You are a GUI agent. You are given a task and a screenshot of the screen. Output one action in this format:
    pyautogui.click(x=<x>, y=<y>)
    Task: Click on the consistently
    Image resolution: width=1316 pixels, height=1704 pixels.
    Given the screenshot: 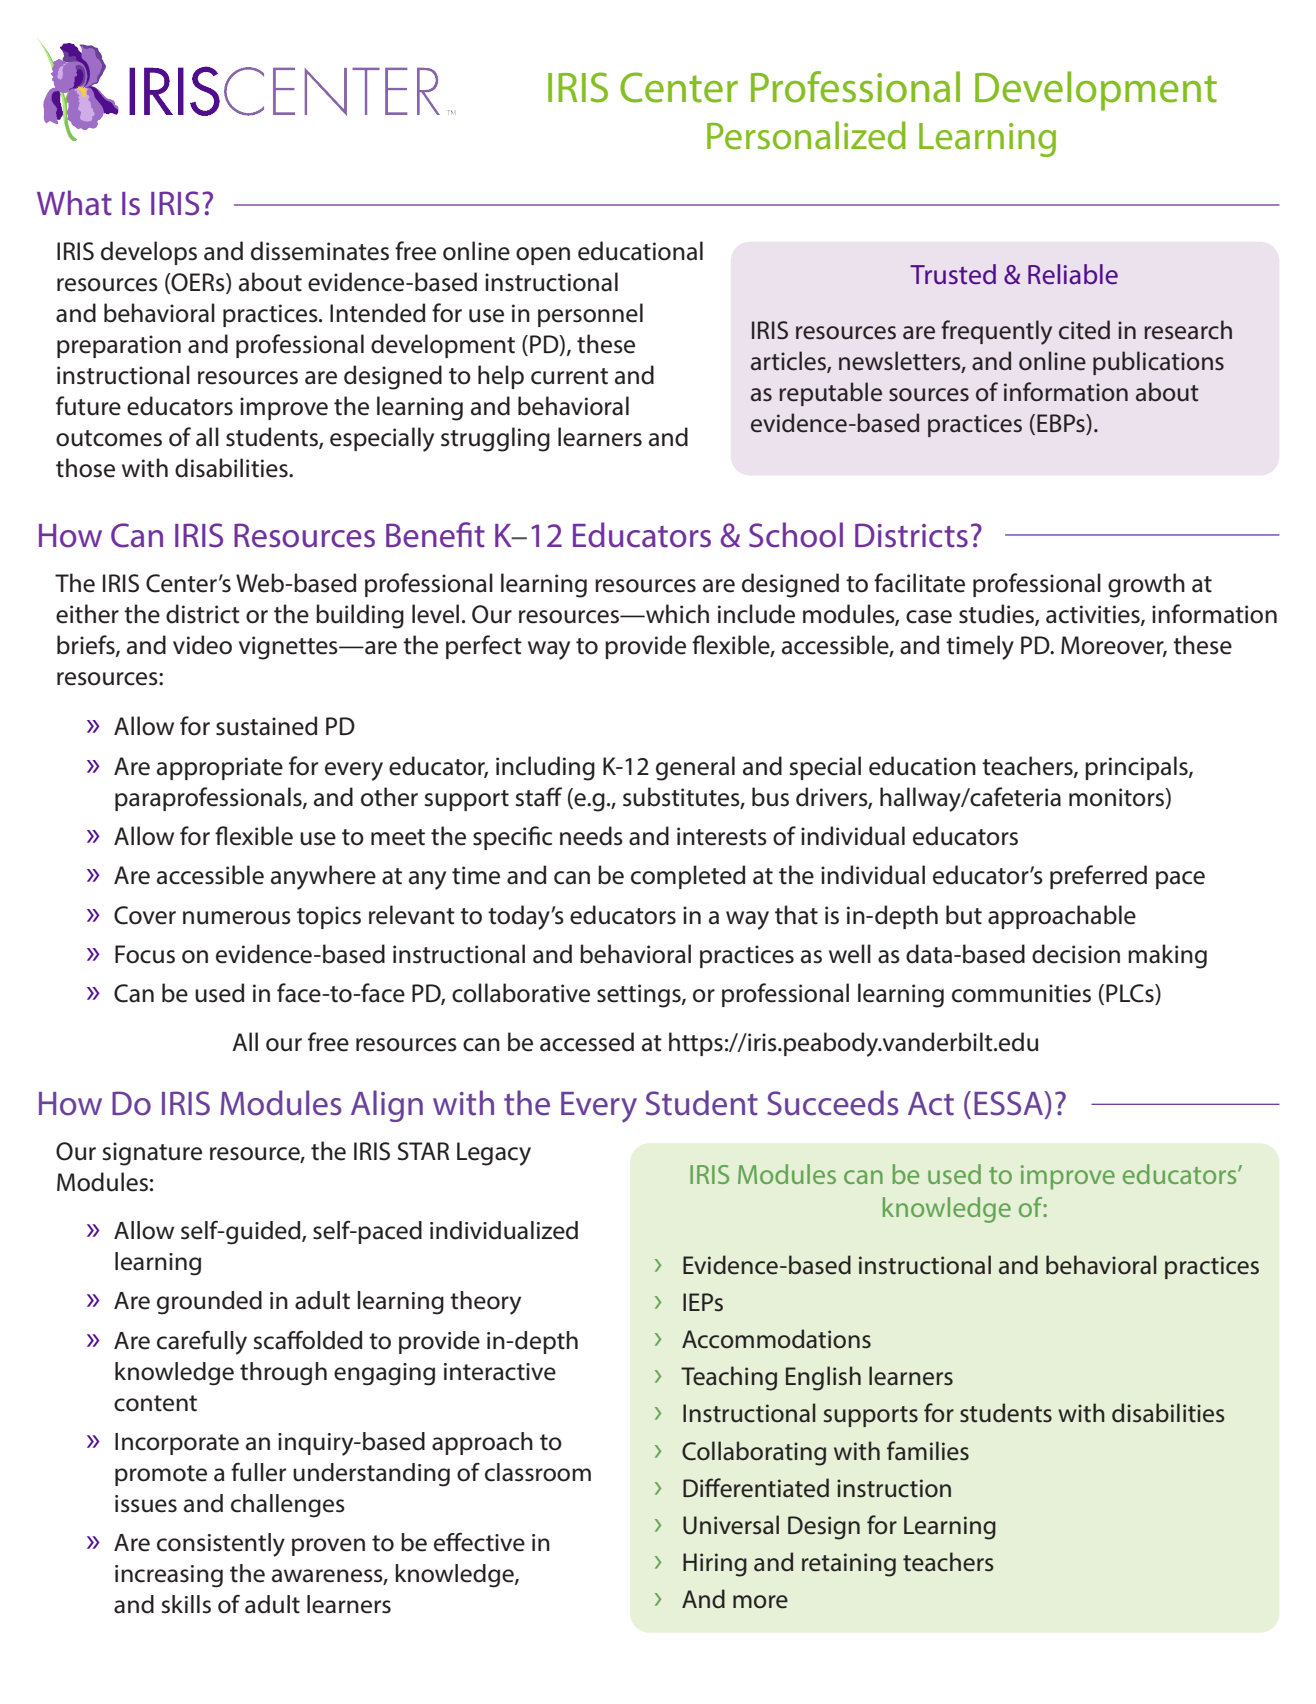 What is the action you would take?
    pyautogui.click(x=221, y=1545)
